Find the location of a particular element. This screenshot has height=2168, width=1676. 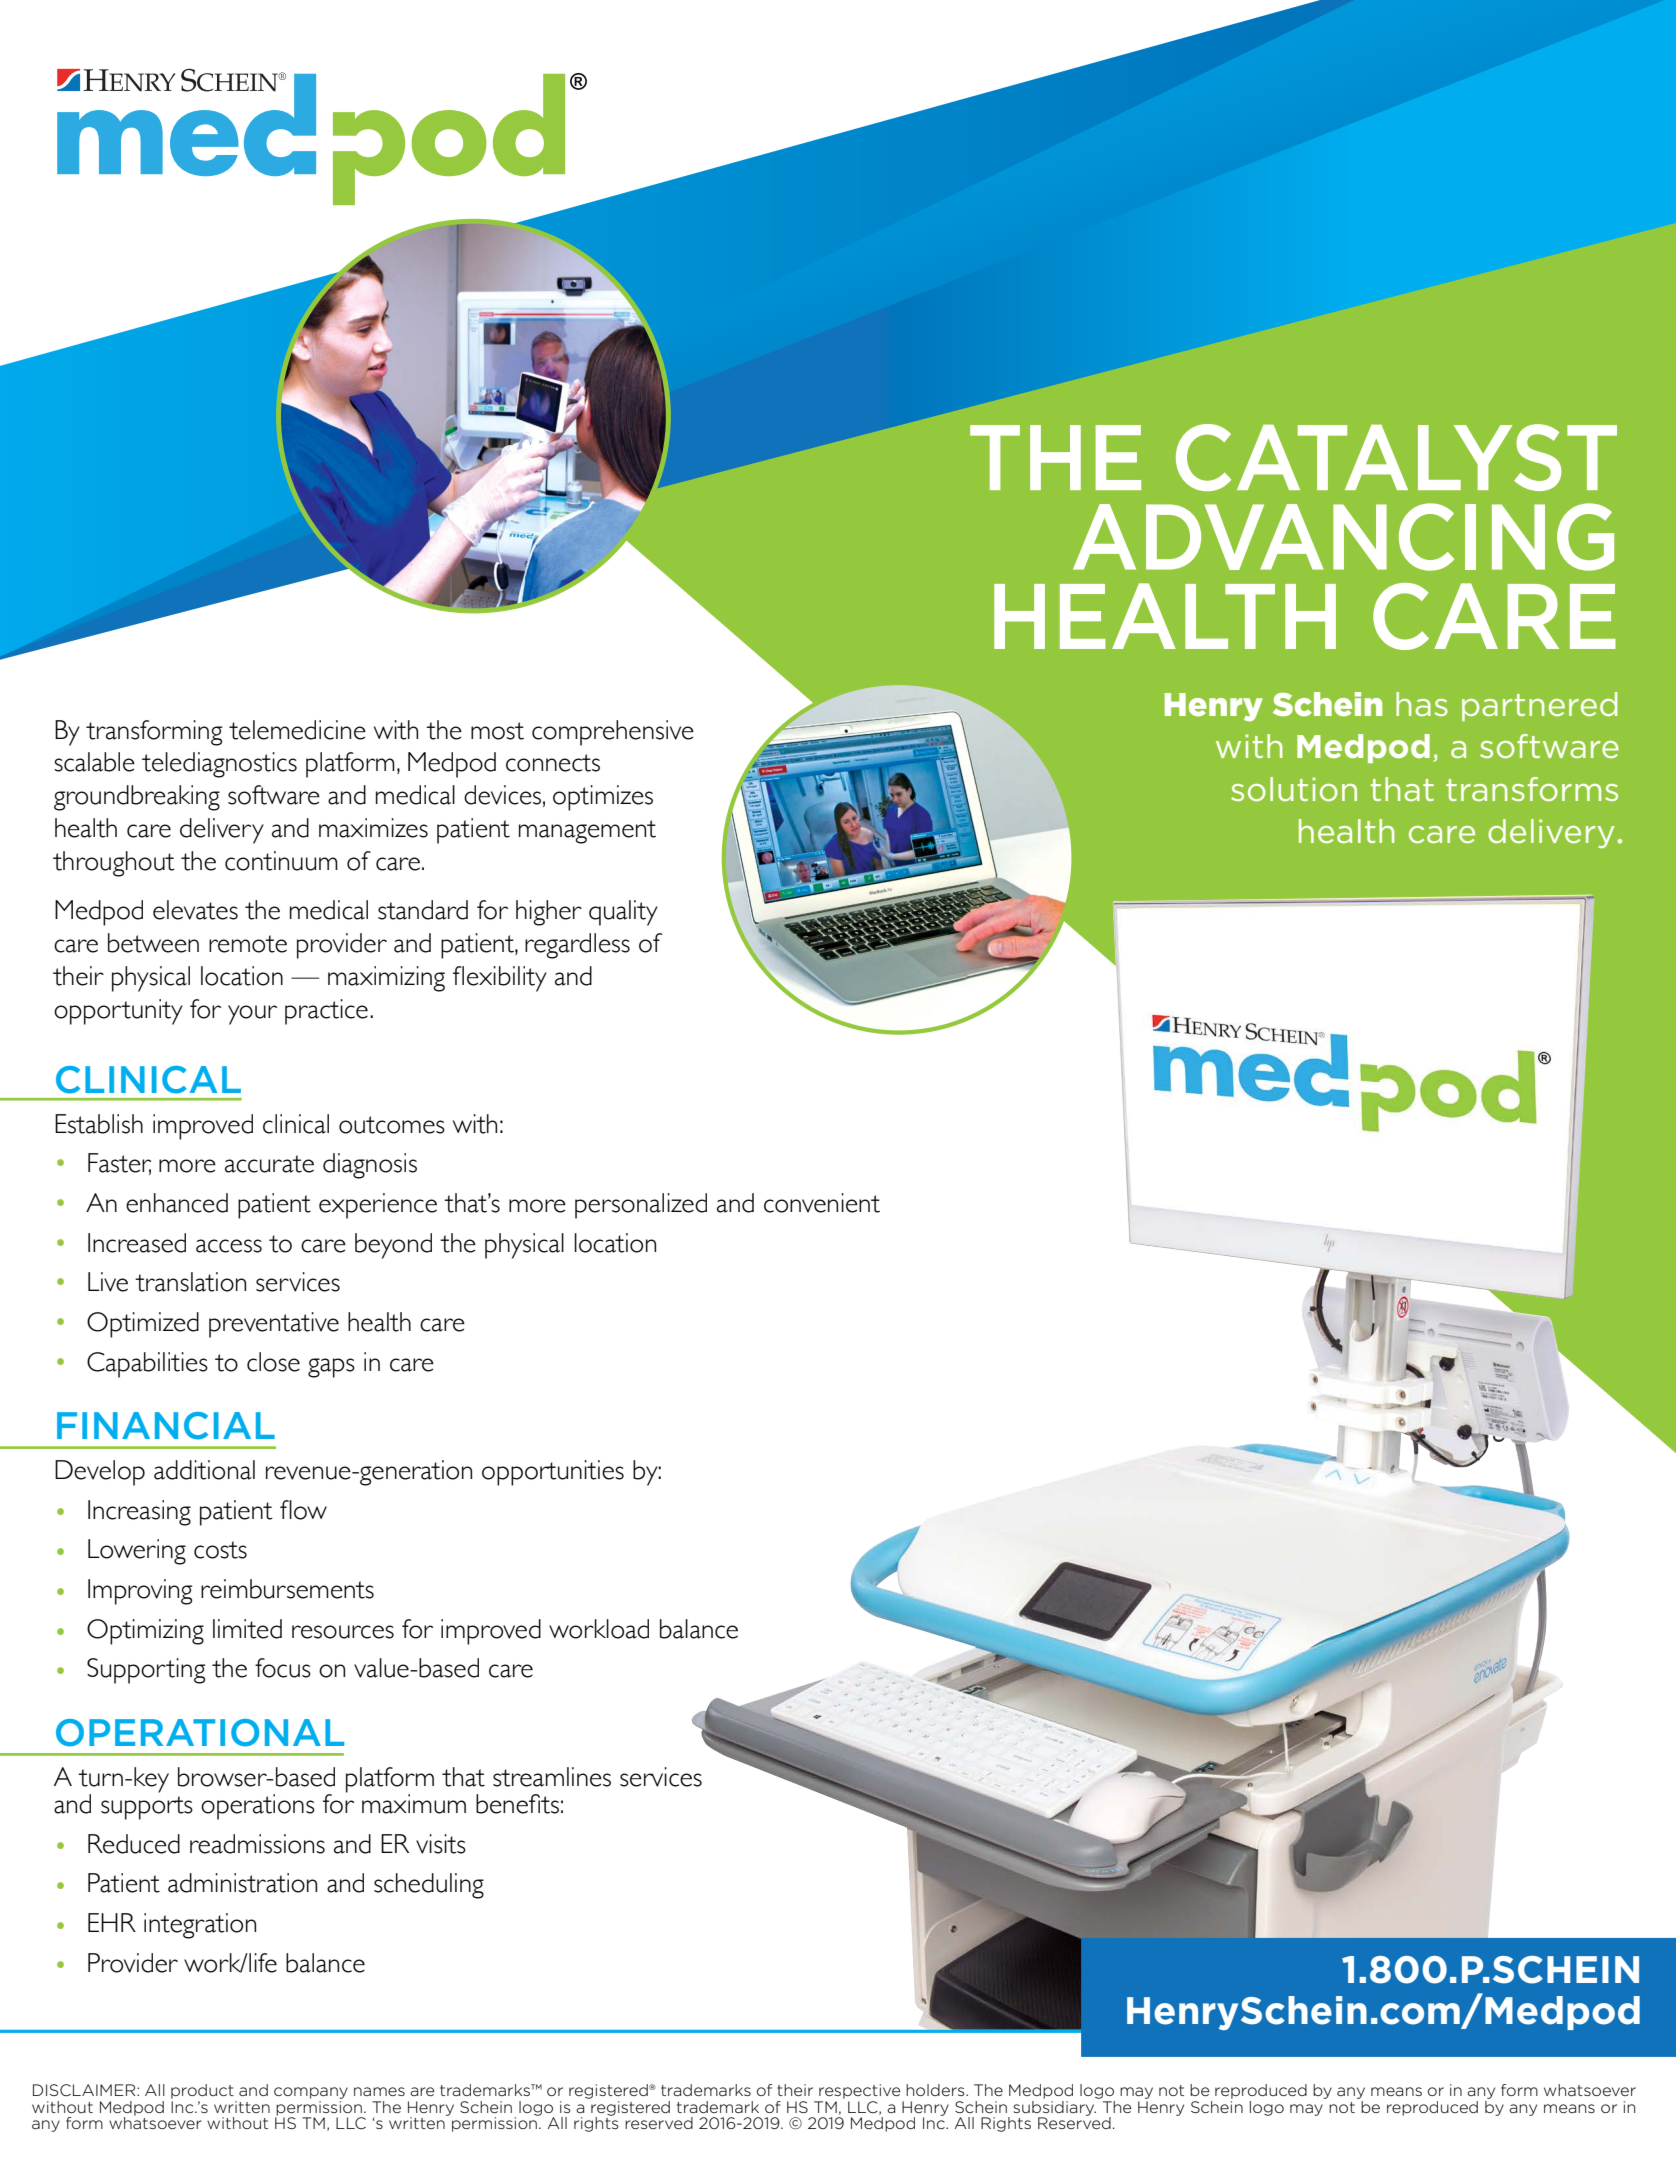

telemedicine is located at coordinates (297, 730).
